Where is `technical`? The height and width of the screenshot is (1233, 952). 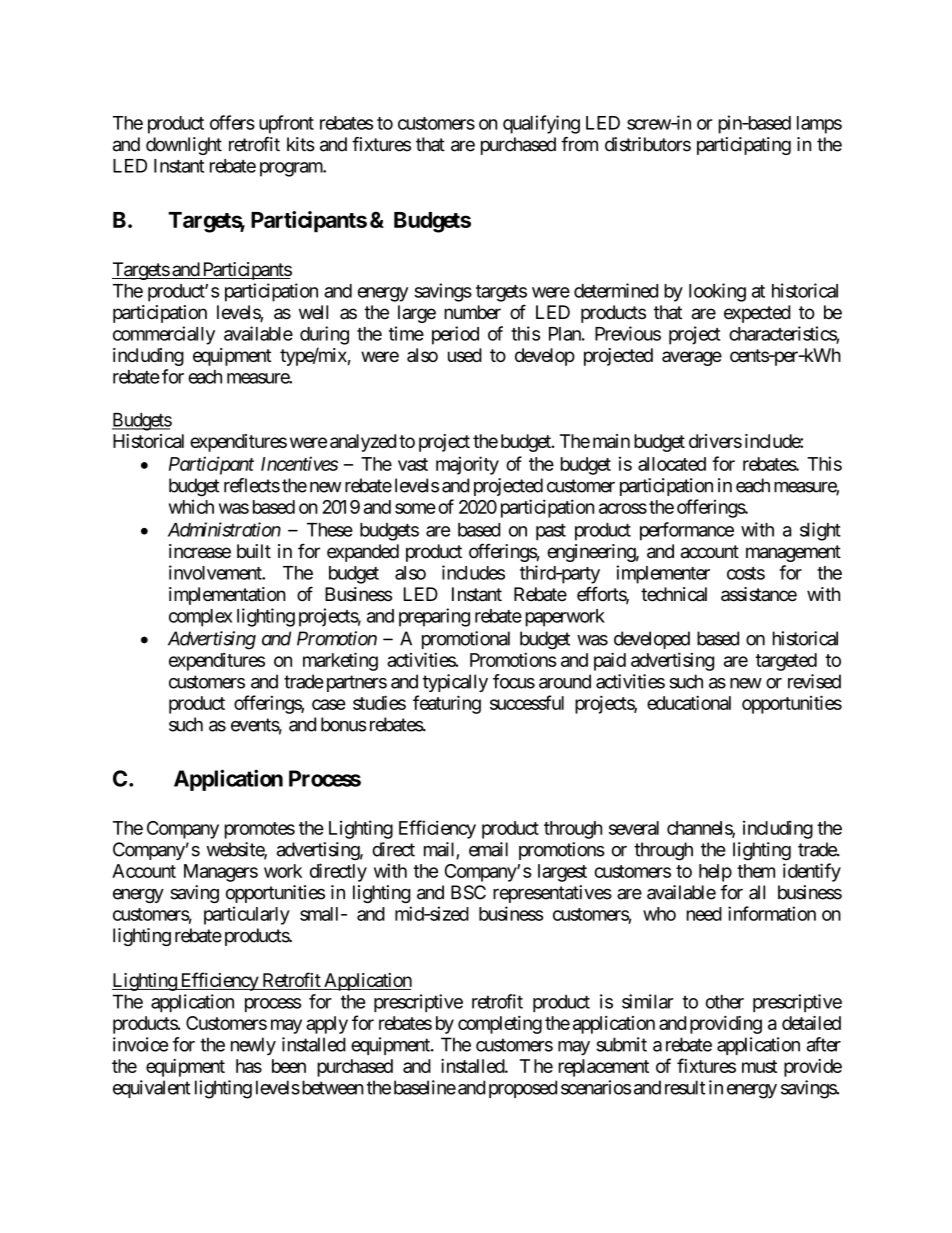
technical is located at coordinates (674, 594).
